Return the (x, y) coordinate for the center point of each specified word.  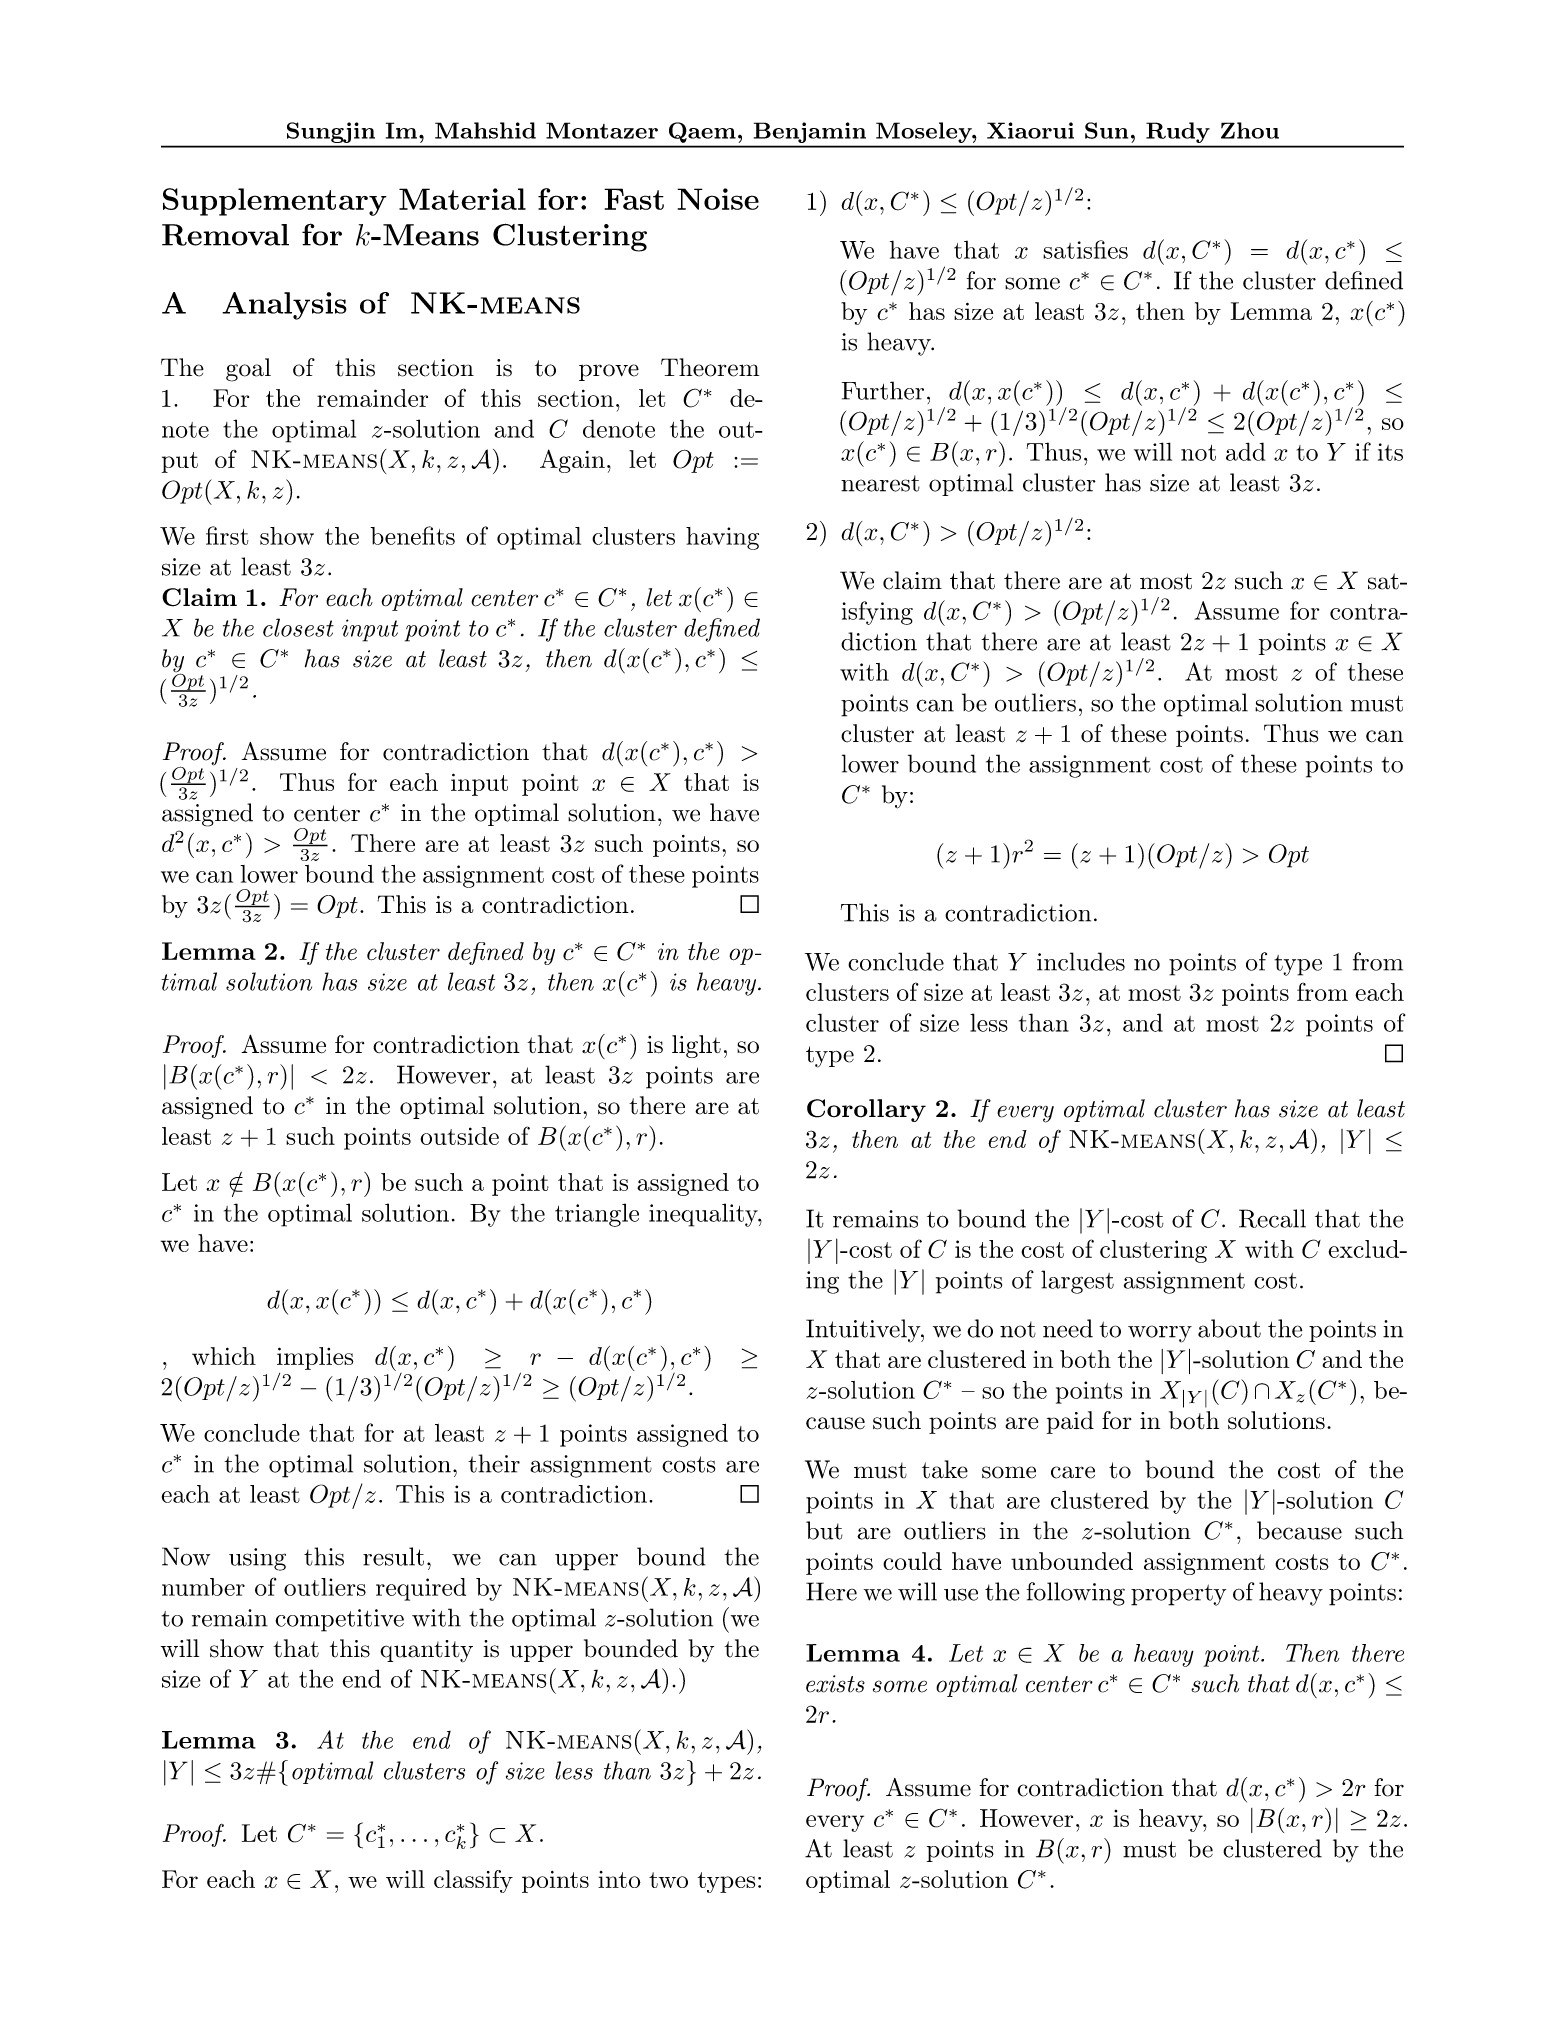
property (1178, 1595)
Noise (718, 199)
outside (459, 1136)
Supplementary (275, 202)
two (668, 1880)
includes (1081, 961)
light (696, 1046)
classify (473, 1881)
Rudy (1178, 132)
